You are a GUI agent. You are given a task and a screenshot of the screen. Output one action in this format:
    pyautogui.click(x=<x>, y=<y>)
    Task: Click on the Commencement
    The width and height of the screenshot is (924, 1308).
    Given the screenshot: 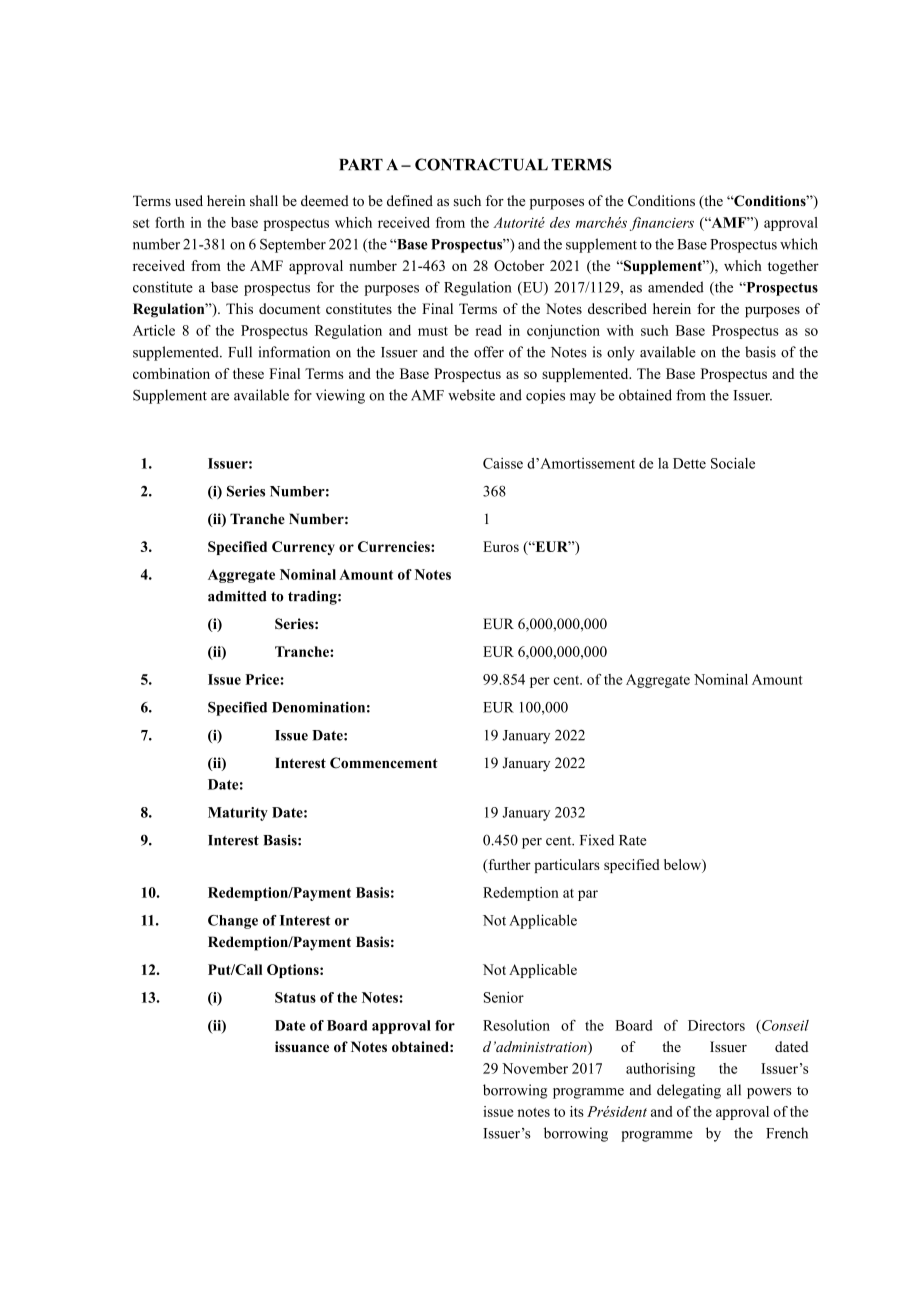 What is the action you would take?
    pyautogui.click(x=384, y=763)
